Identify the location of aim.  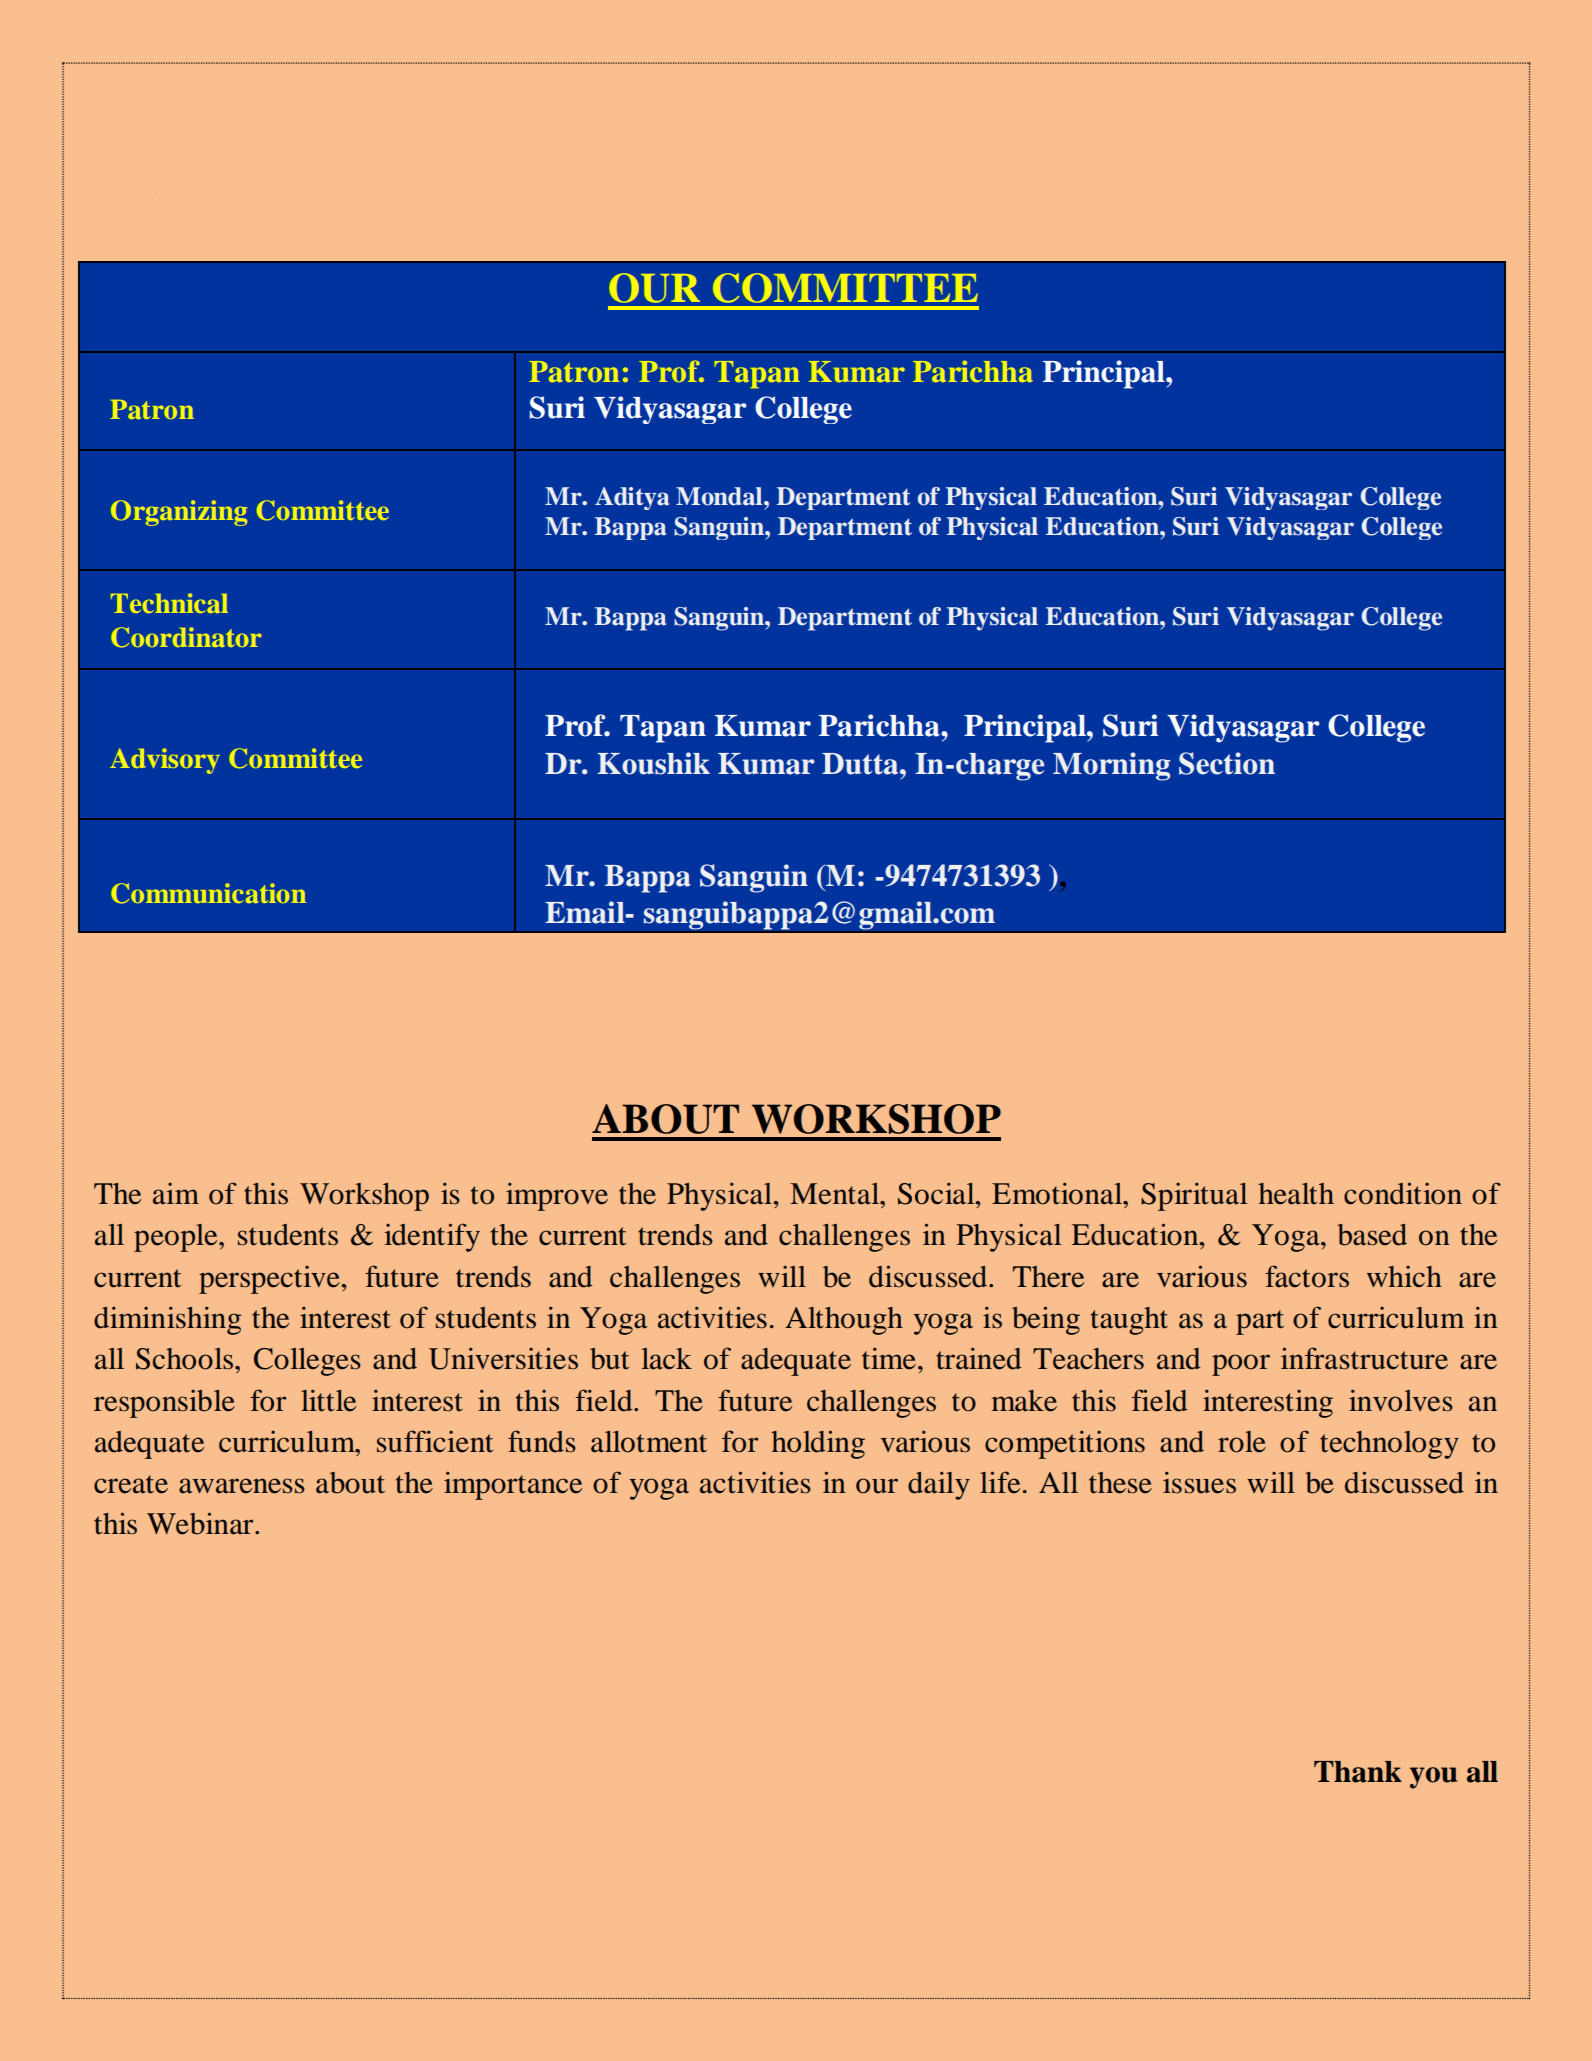
(176, 1194).
